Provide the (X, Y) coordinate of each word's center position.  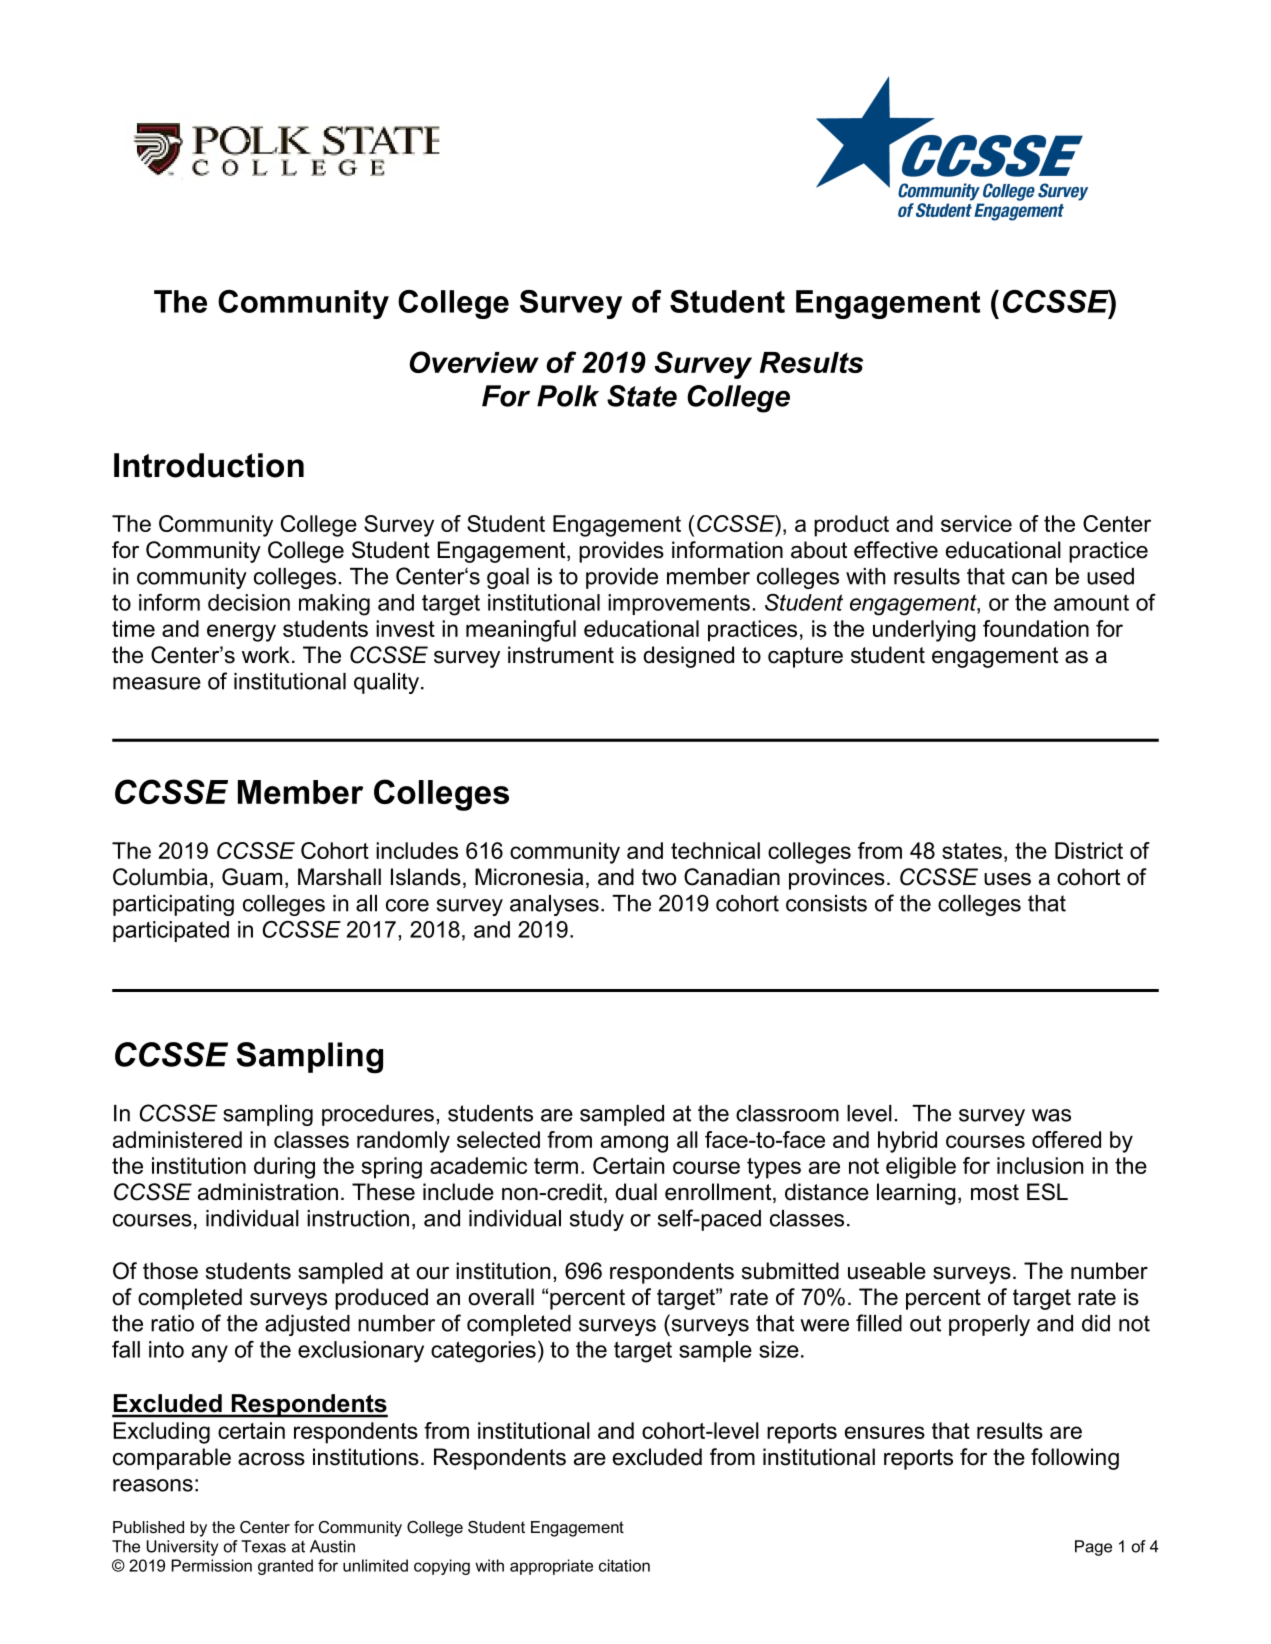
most (995, 1192)
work (266, 655)
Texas (263, 1546)
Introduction (209, 465)
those (170, 1271)
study (597, 1220)
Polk (568, 396)
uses (1007, 879)
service (976, 523)
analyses (554, 905)
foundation (1036, 628)
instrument (561, 655)
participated (171, 931)
